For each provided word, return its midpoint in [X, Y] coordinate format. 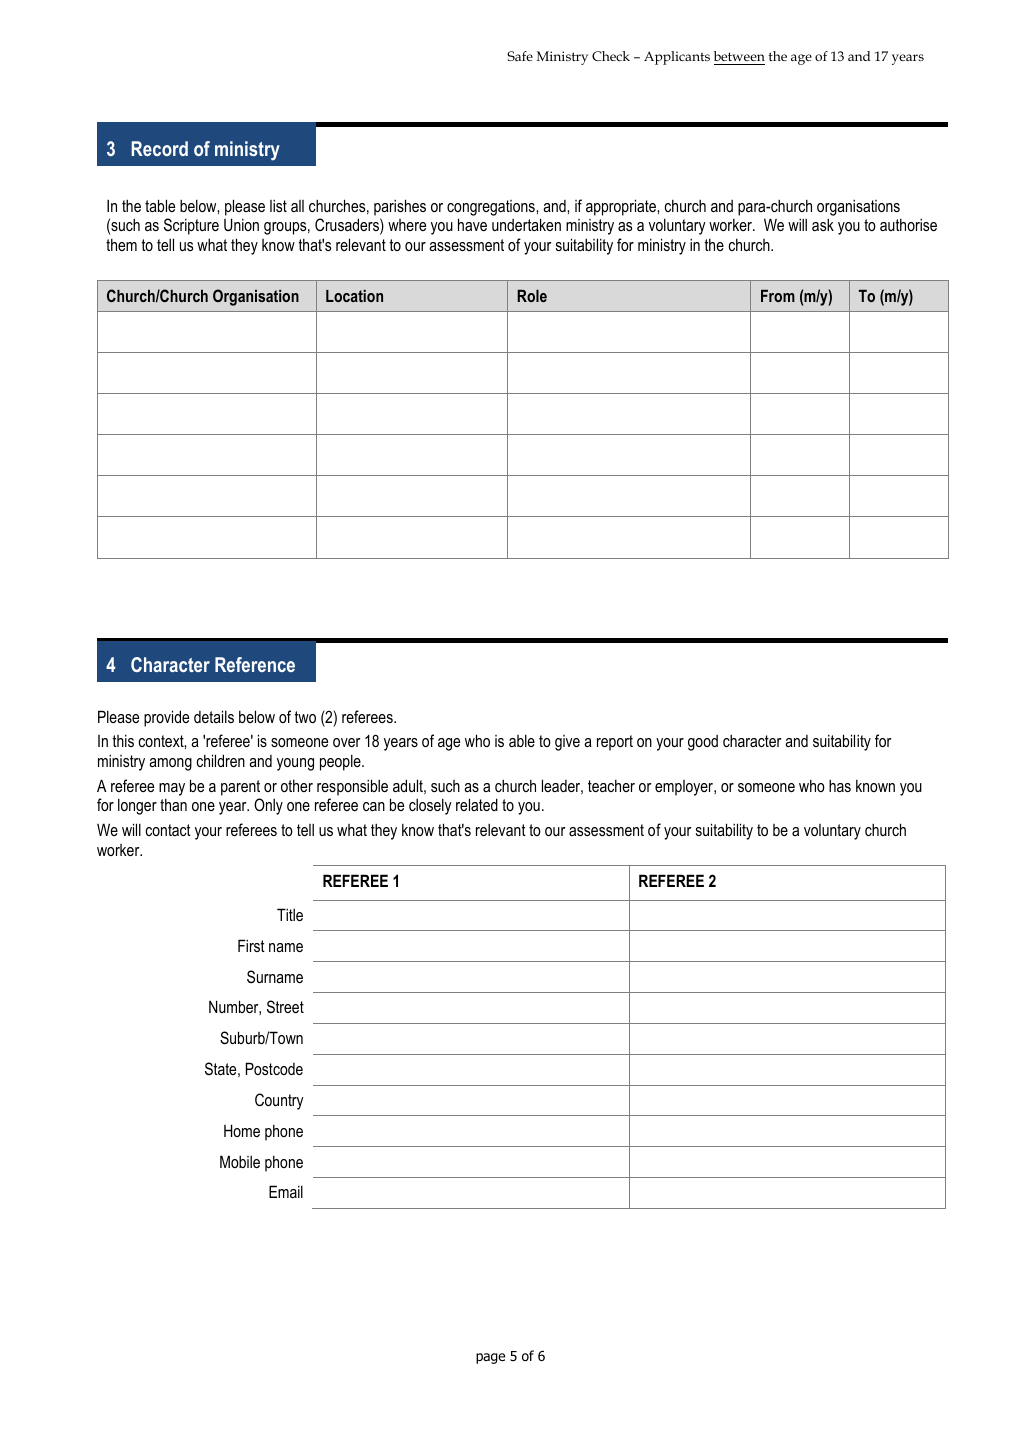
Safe [520, 56]
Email [286, 1191]
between [739, 56]
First [251, 945]
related [477, 804]
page [490, 1358]
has [840, 785]
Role [532, 296]
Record [160, 148]
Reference [255, 664]
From [778, 296]
